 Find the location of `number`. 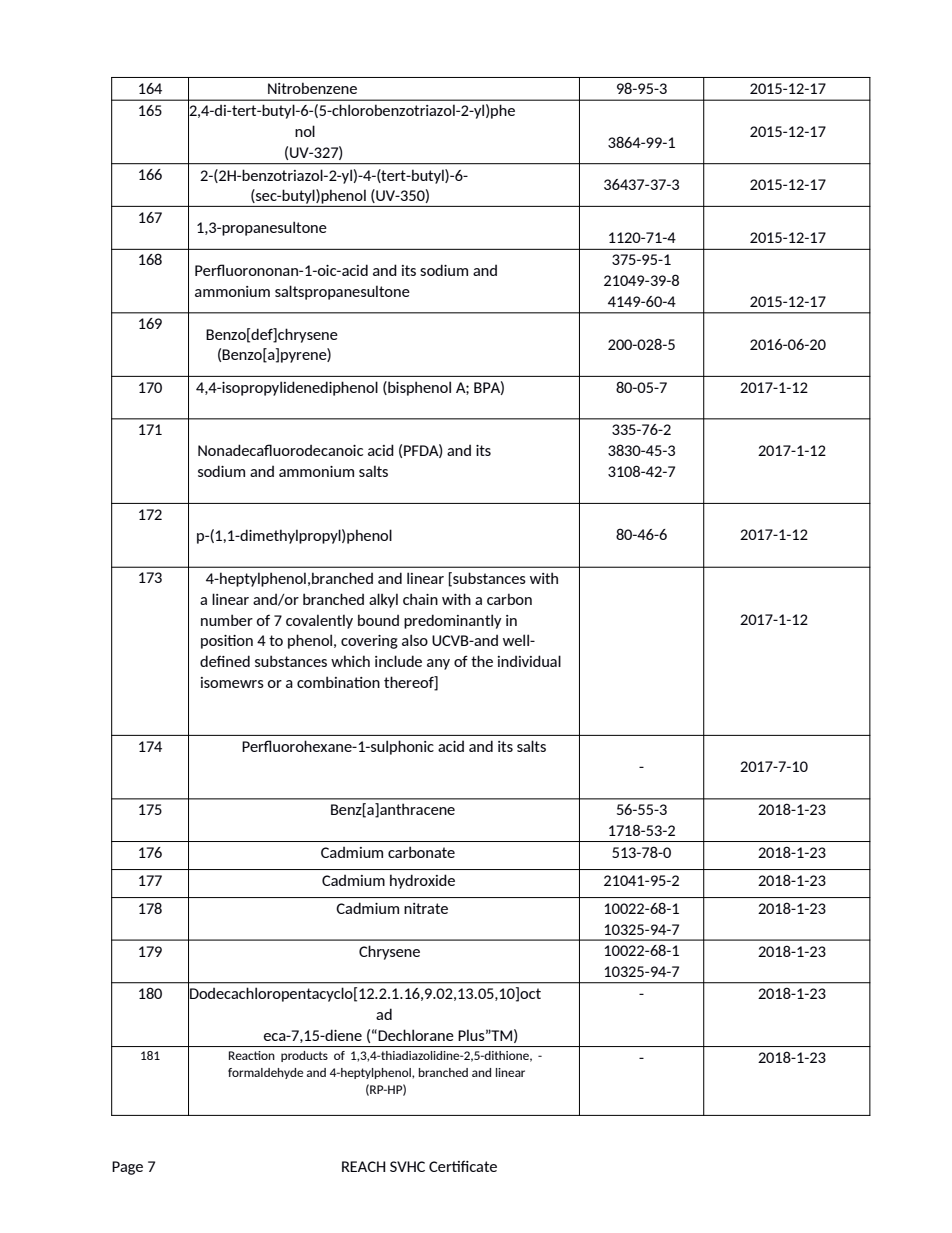

number is located at coordinates (227, 620).
